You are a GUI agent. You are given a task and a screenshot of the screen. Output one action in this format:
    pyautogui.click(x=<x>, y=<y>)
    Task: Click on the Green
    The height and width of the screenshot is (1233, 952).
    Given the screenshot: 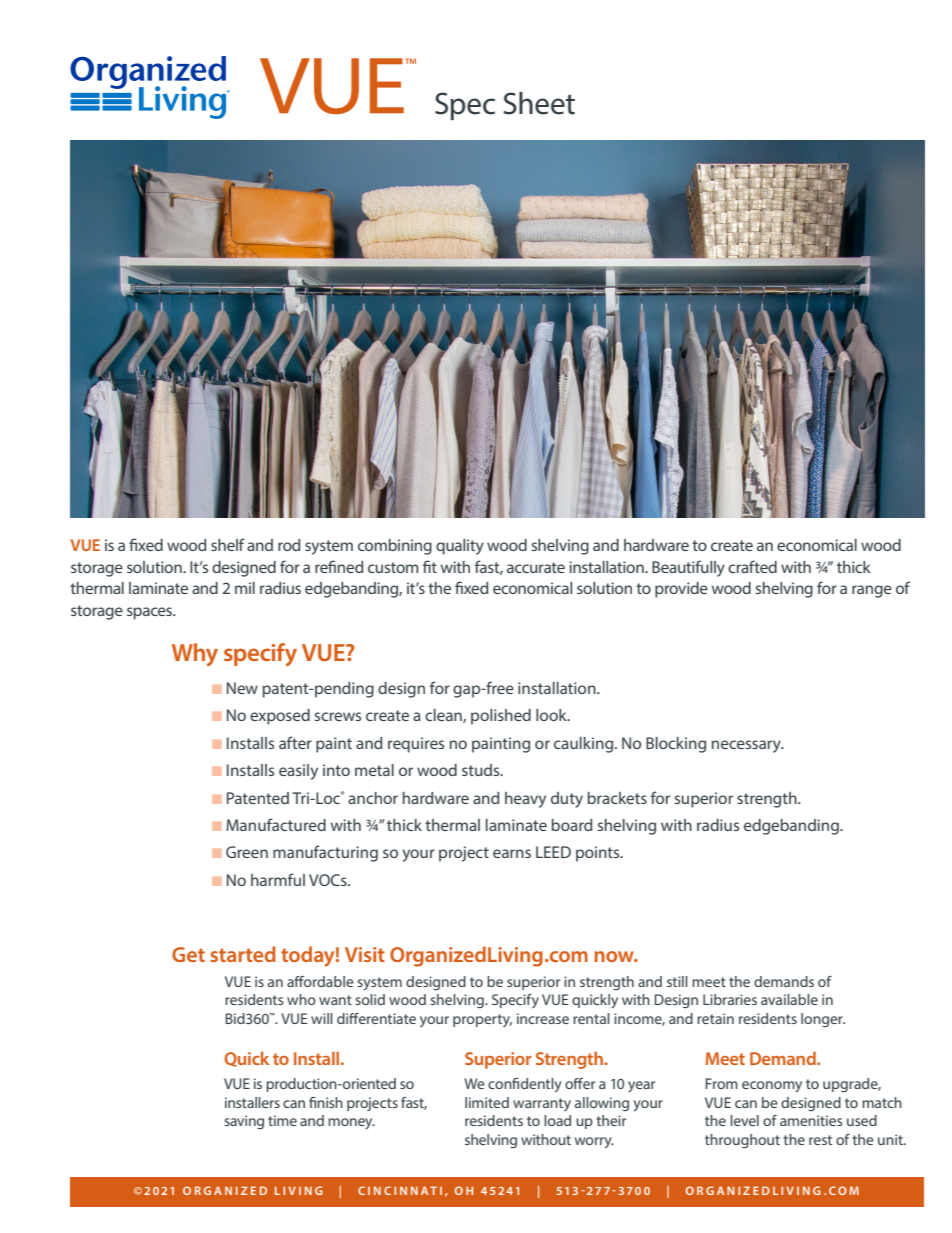 What is the action you would take?
    pyautogui.click(x=247, y=852)
